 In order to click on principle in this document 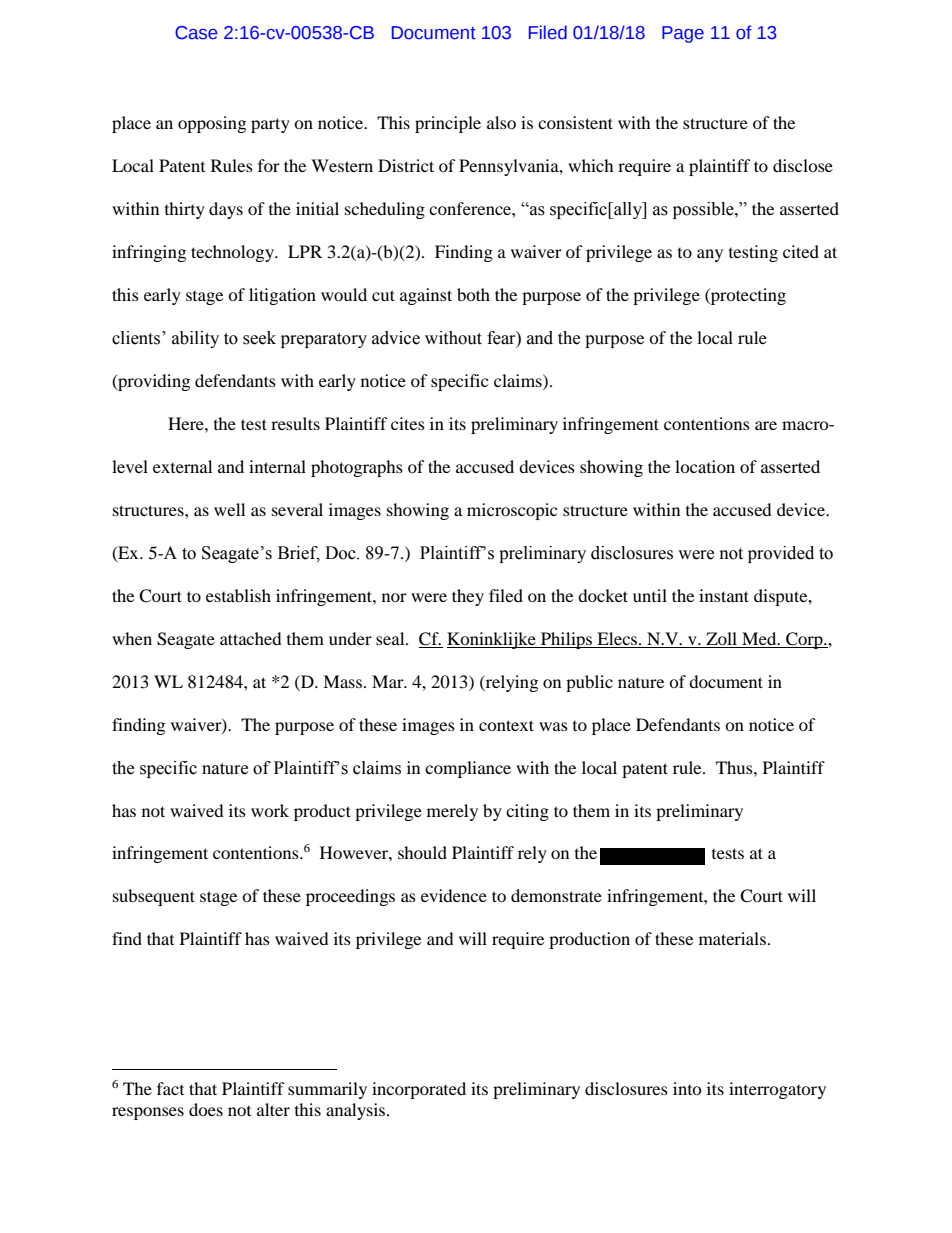, I will do `click(448, 124)`.
